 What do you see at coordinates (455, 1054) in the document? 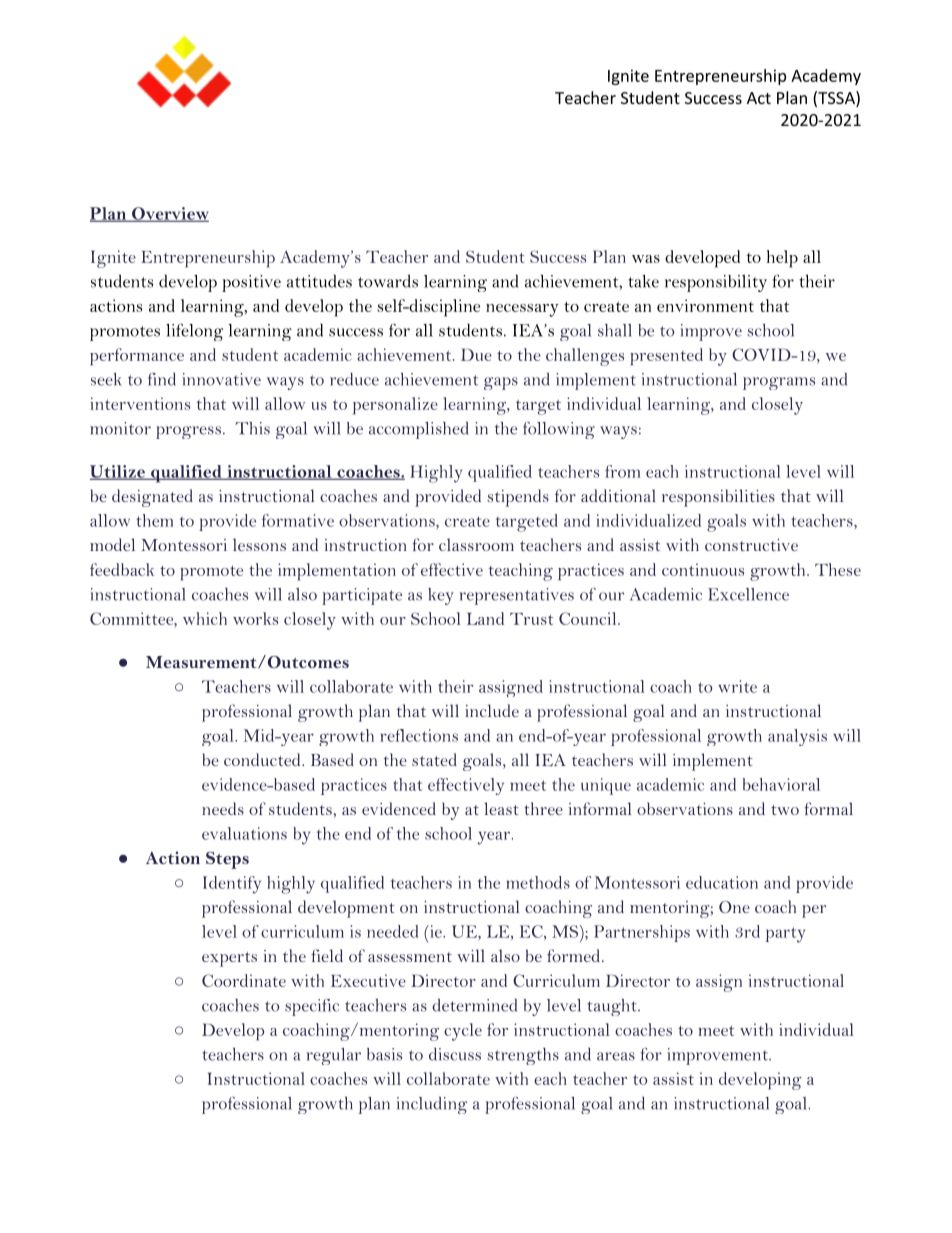
I see `discuss` at bounding box center [455, 1054].
